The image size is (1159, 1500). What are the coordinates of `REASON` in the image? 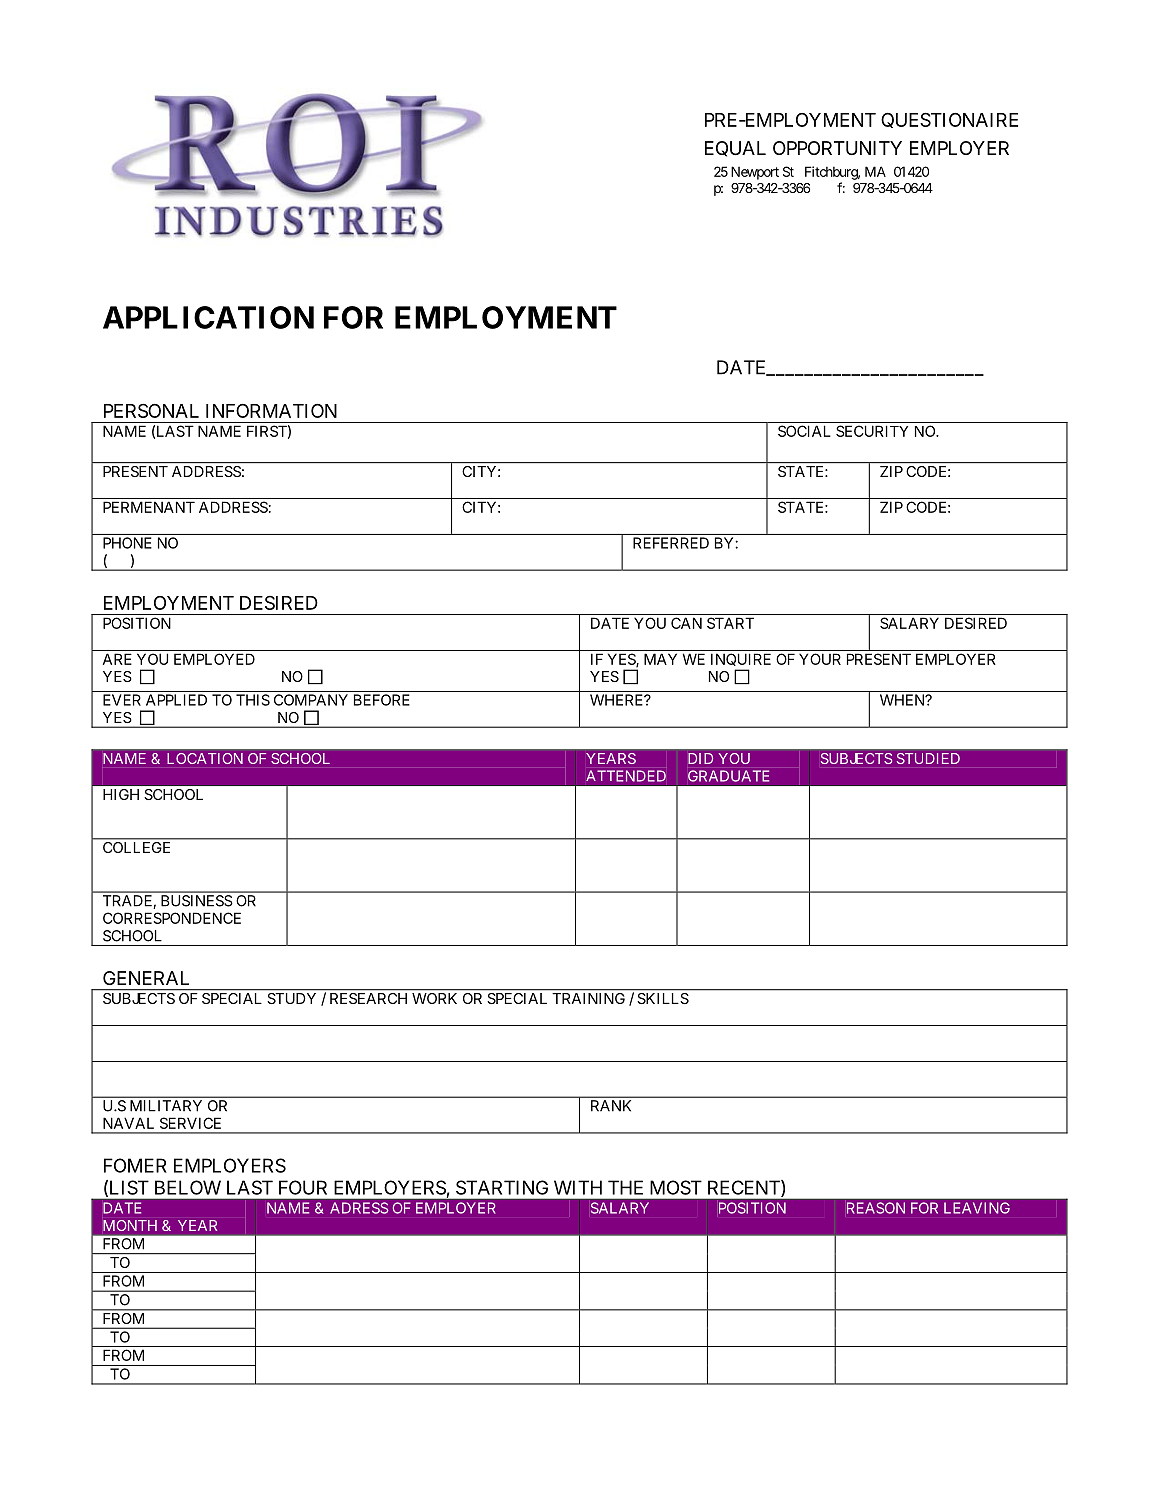 It's located at (876, 1208).
